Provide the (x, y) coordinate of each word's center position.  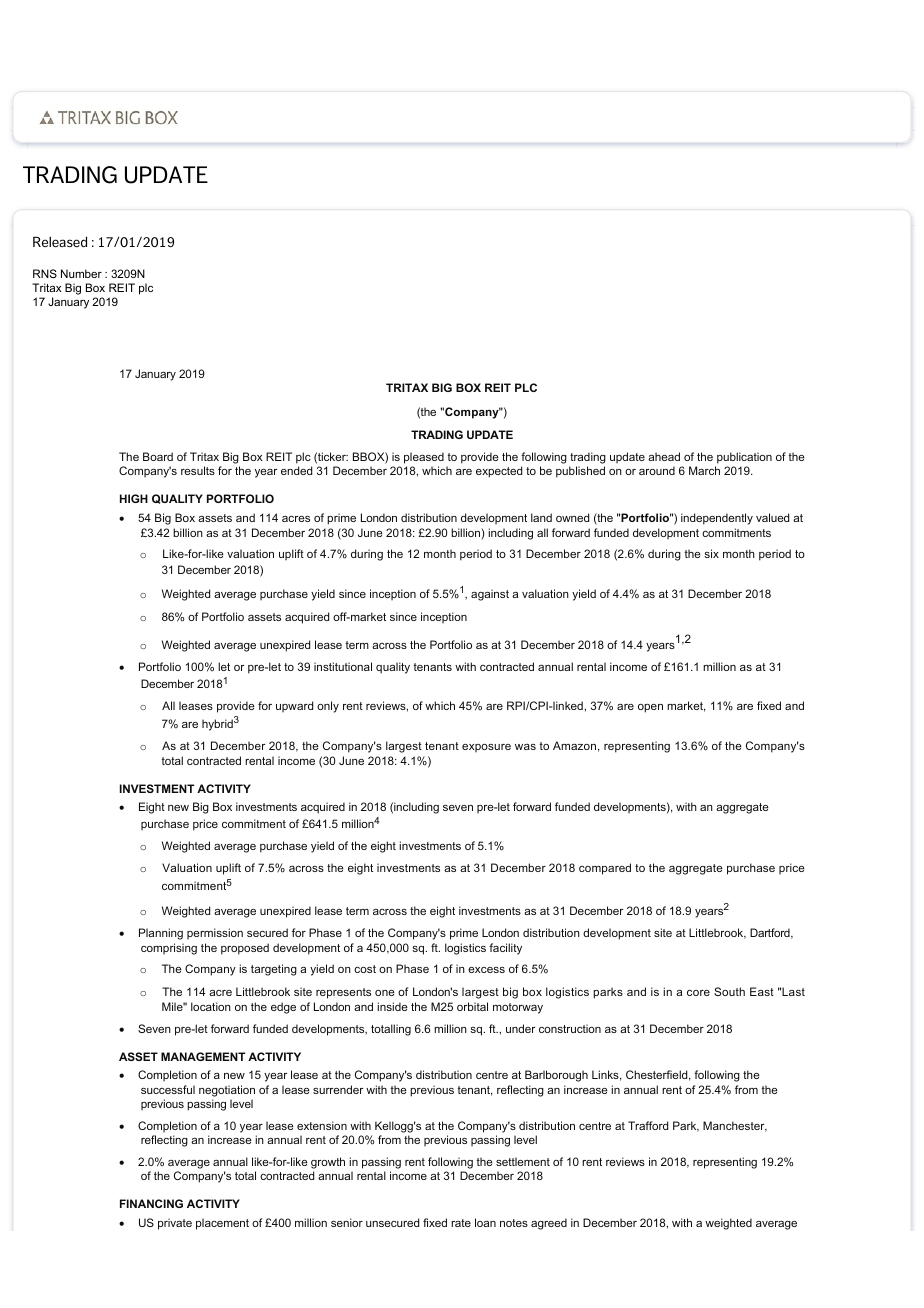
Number (81, 273)
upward (294, 706)
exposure (486, 748)
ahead (664, 456)
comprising (169, 949)
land (541, 517)
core (698, 993)
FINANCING (151, 1203)
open (650, 708)
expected (499, 472)
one (385, 993)
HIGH (134, 498)
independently (717, 519)
